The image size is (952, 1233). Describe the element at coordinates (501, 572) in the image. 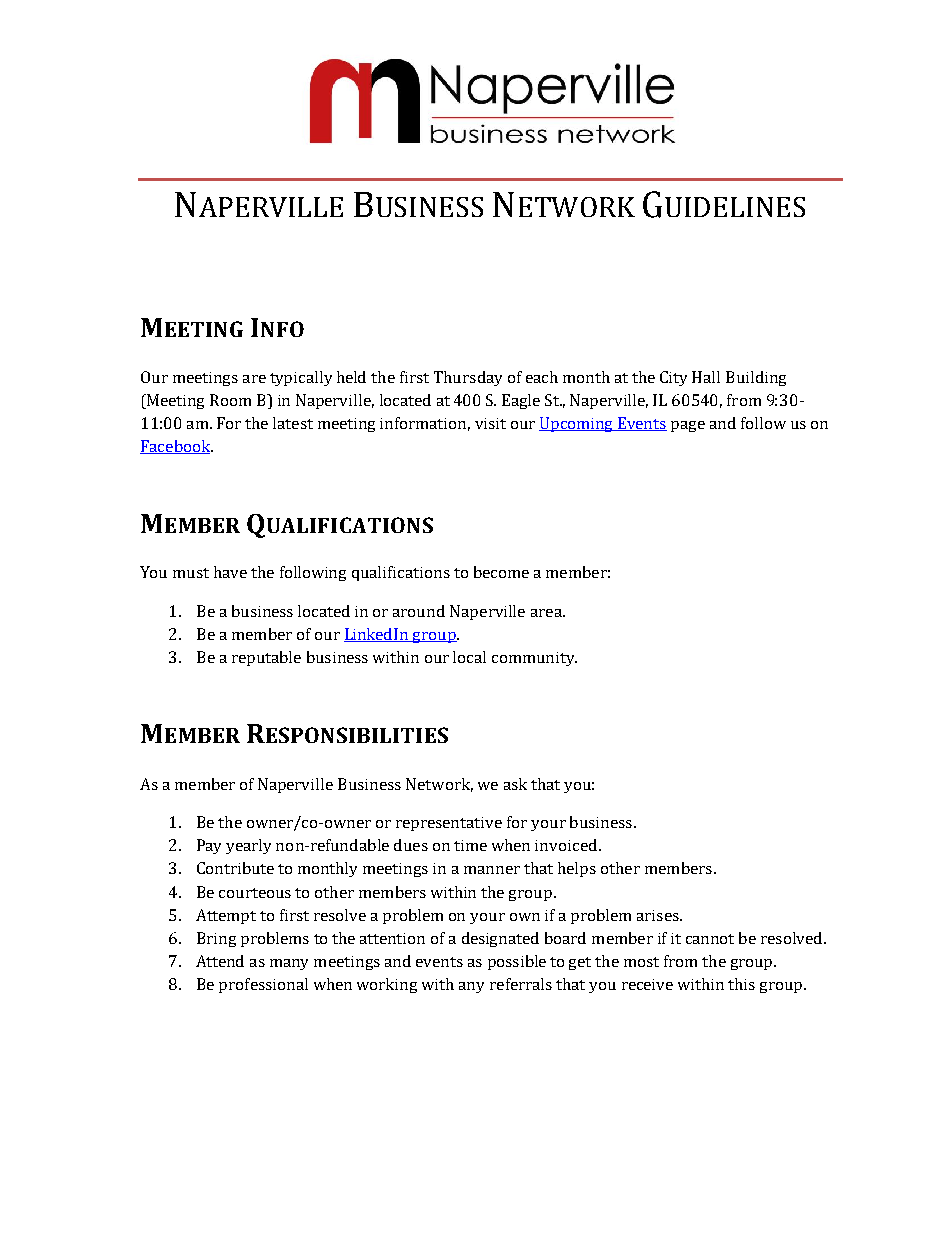

I see `become` at that location.
